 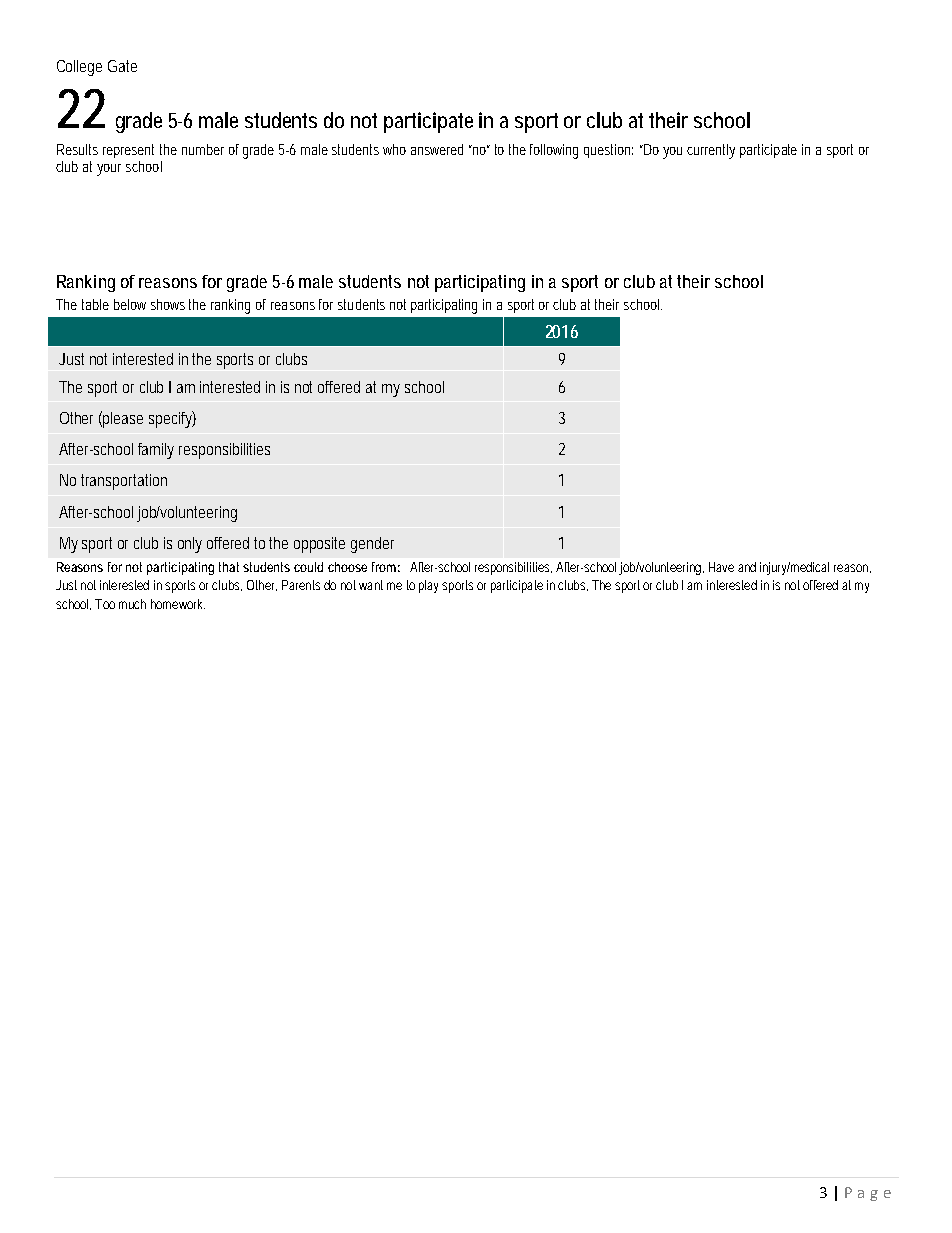 What do you see at coordinates (554, 151) in the screenshot?
I see `following` at bounding box center [554, 151].
